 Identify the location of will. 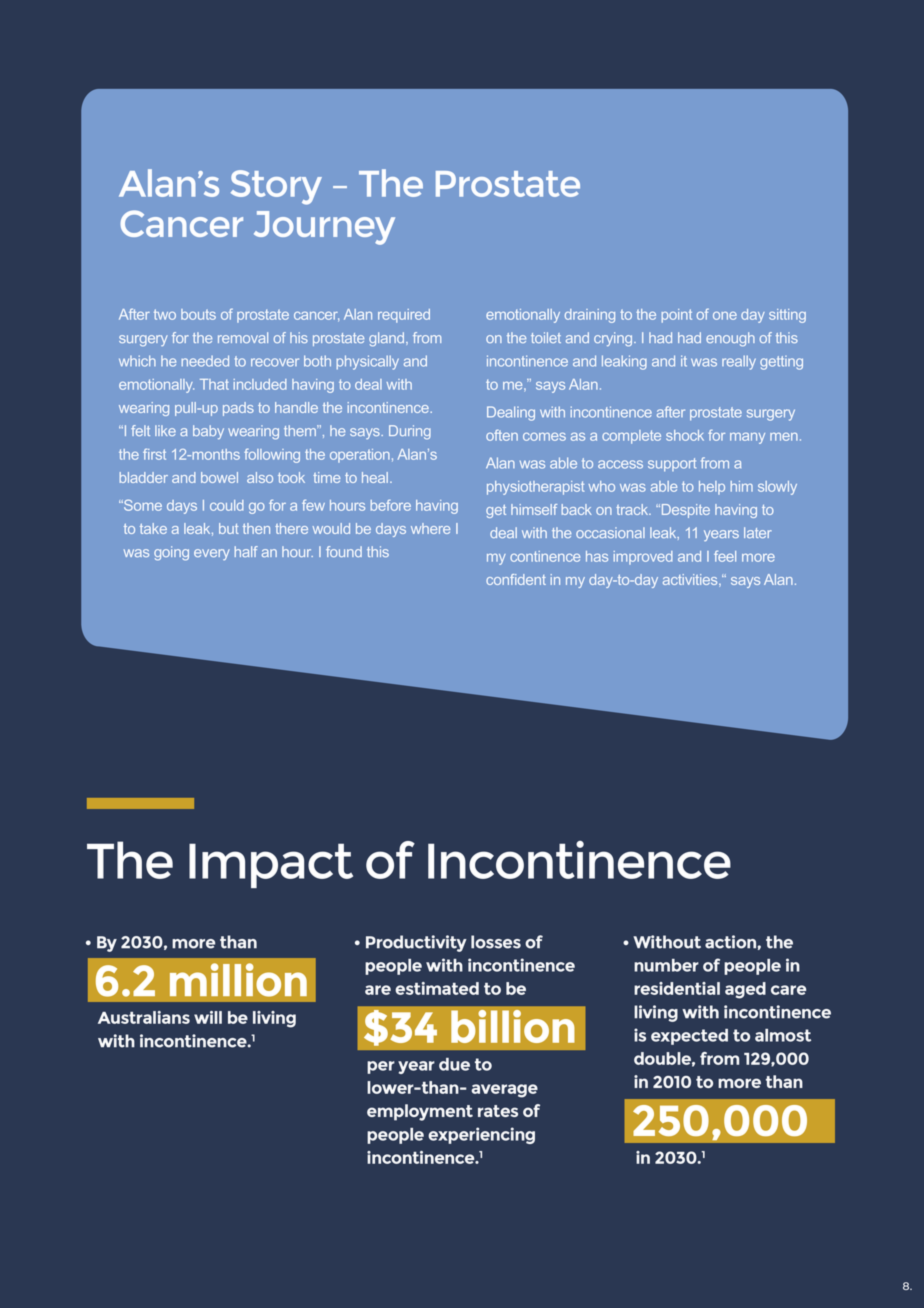
(208, 1017).
